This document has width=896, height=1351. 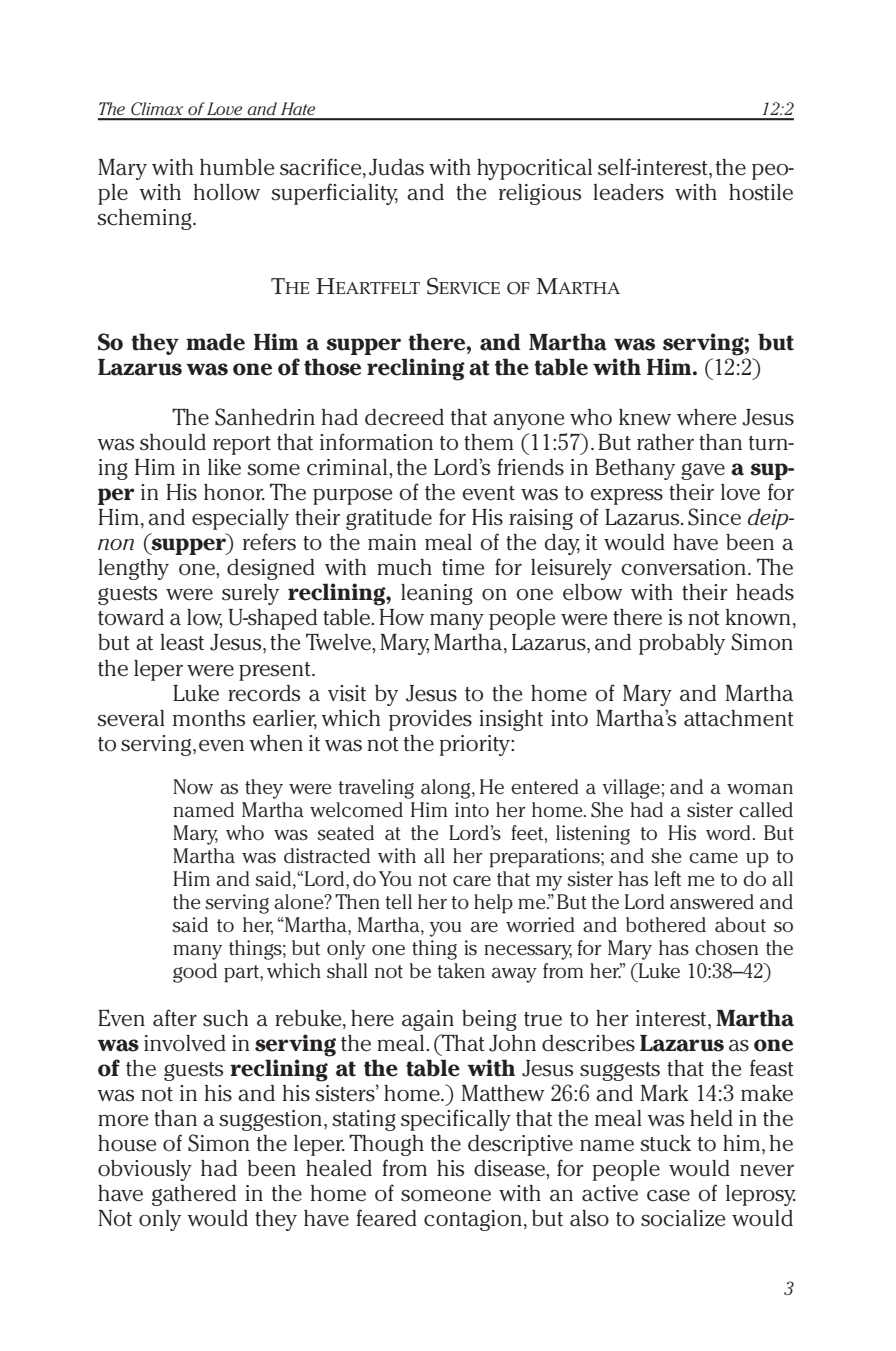 What do you see at coordinates (237, 167) in the document?
I see `humble` at bounding box center [237, 167].
